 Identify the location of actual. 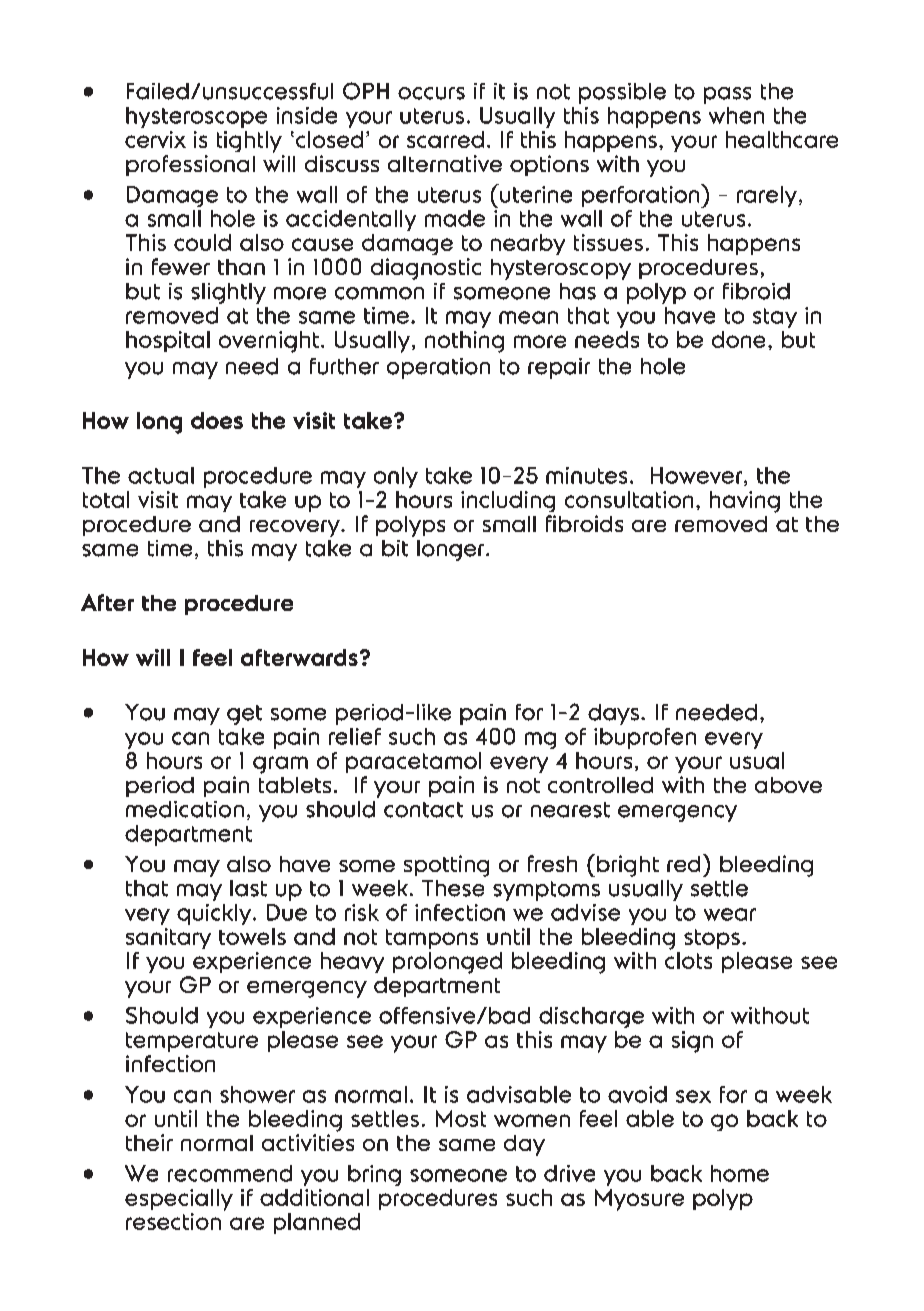
(161, 475).
